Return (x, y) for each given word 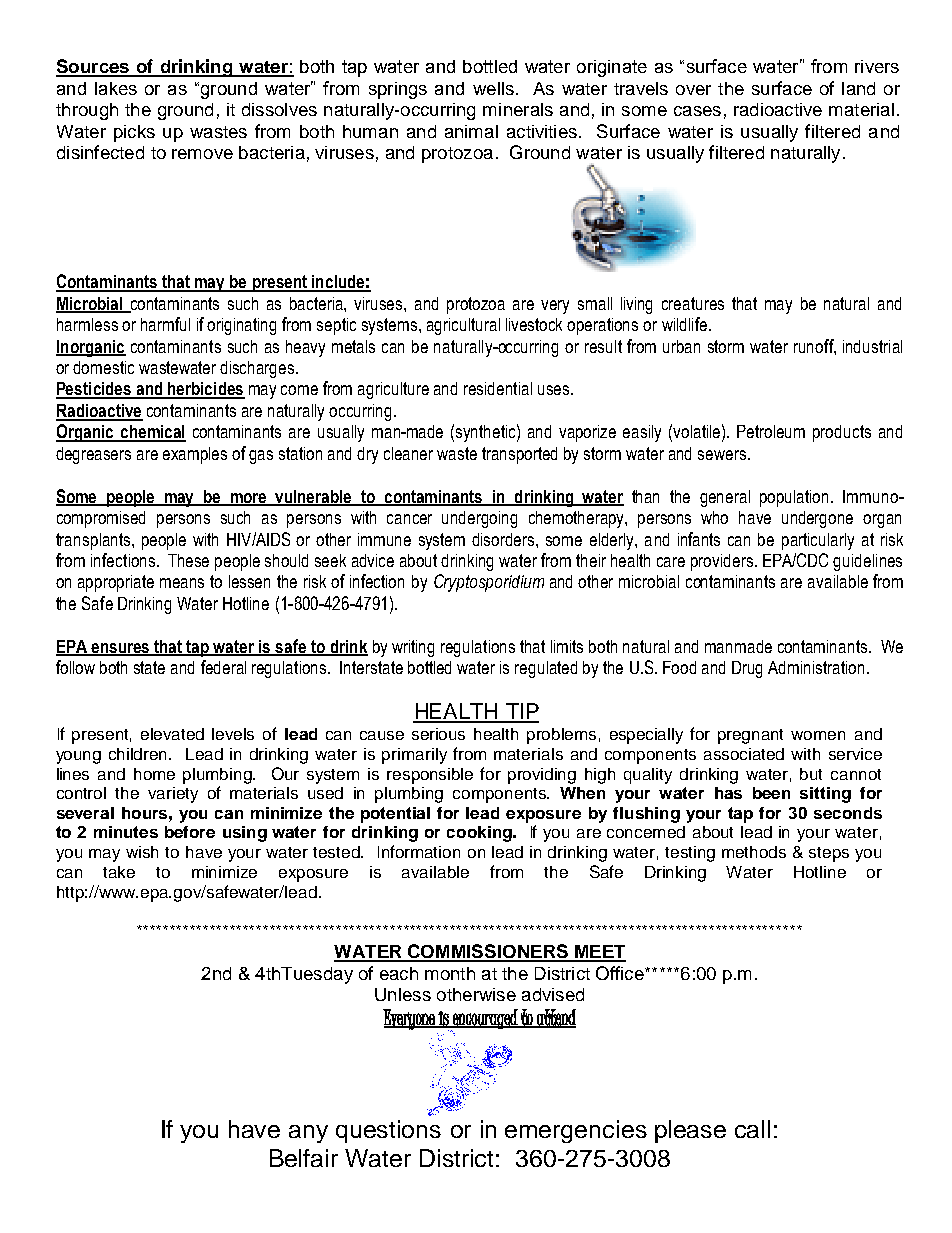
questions (388, 1131)
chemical (152, 433)
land (858, 88)
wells (493, 88)
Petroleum (771, 431)
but (811, 774)
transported (519, 455)
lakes (116, 88)
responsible (430, 776)
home (154, 774)
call (752, 1129)
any (308, 1134)
